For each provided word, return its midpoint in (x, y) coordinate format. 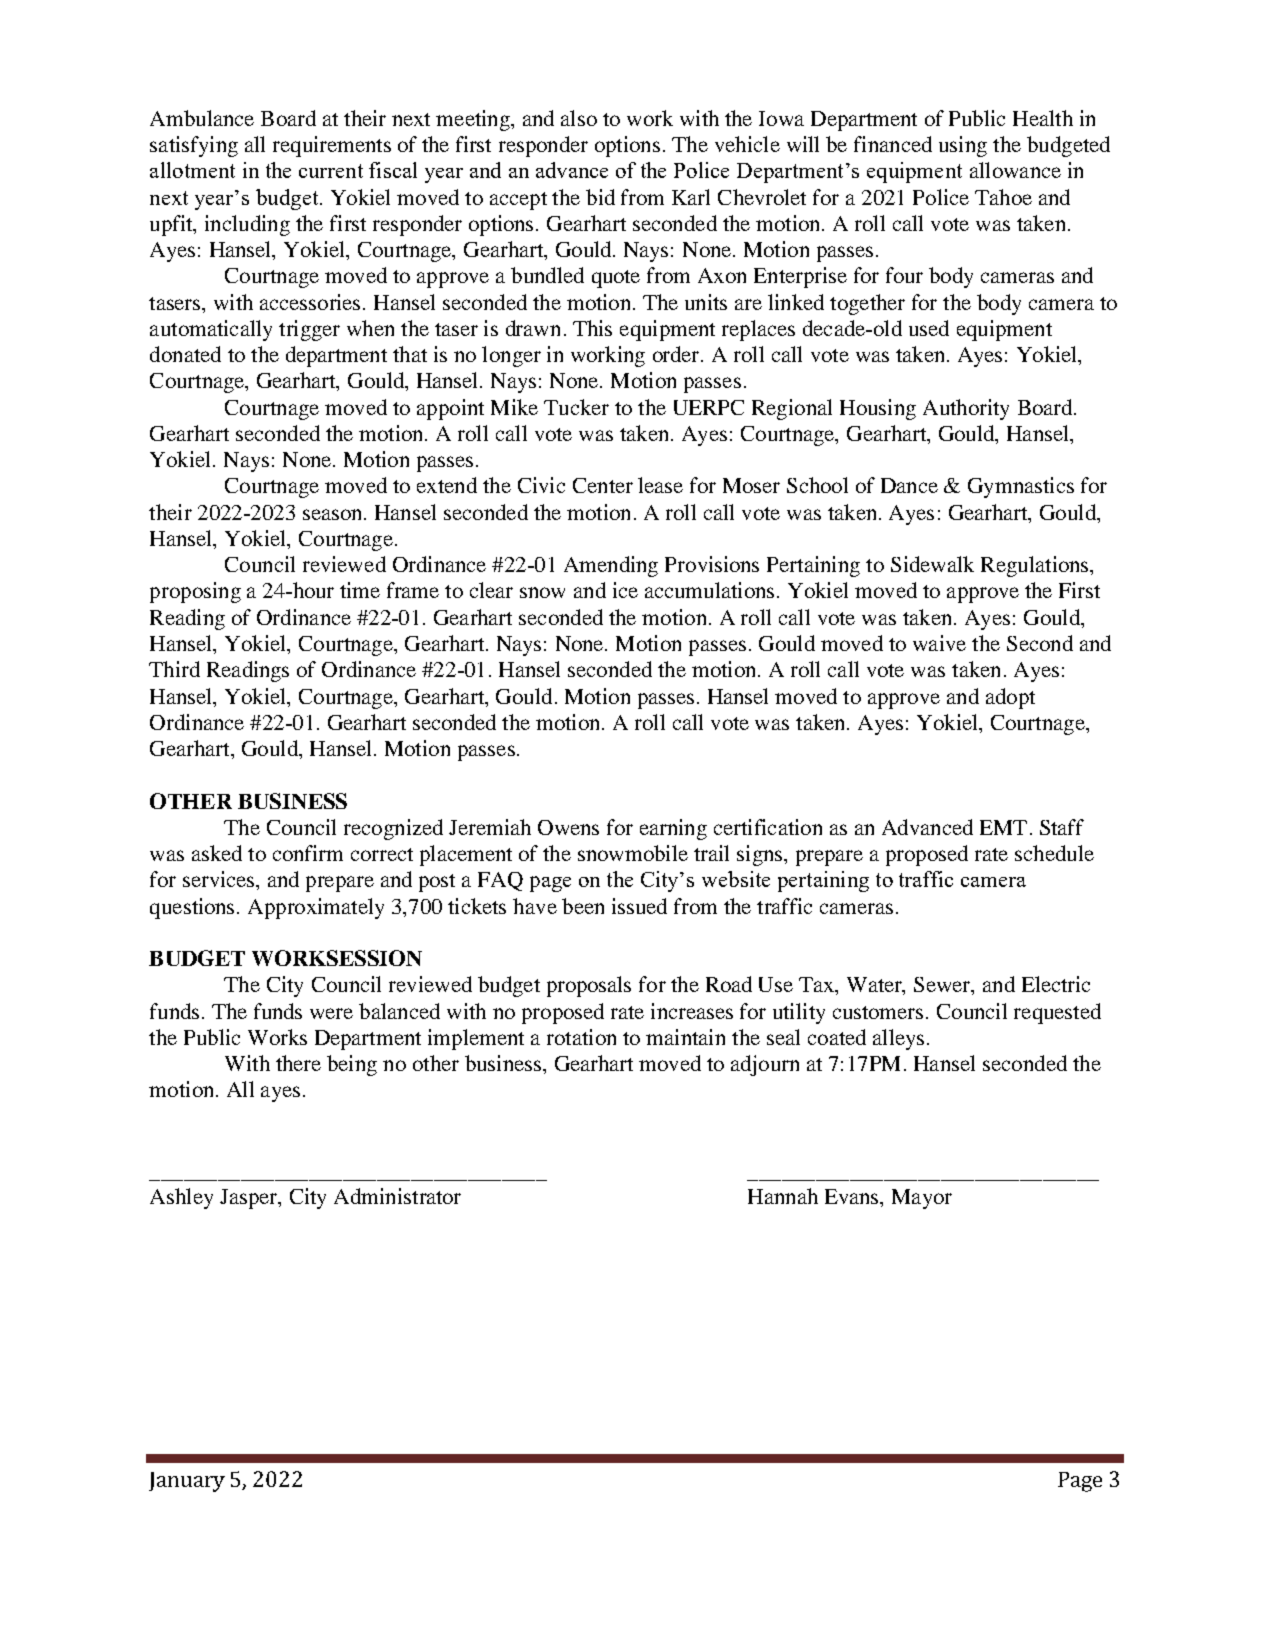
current (331, 171)
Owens (568, 827)
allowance (1015, 170)
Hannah (783, 1196)
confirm (308, 853)
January (187, 1482)
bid (600, 197)
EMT (1003, 827)
